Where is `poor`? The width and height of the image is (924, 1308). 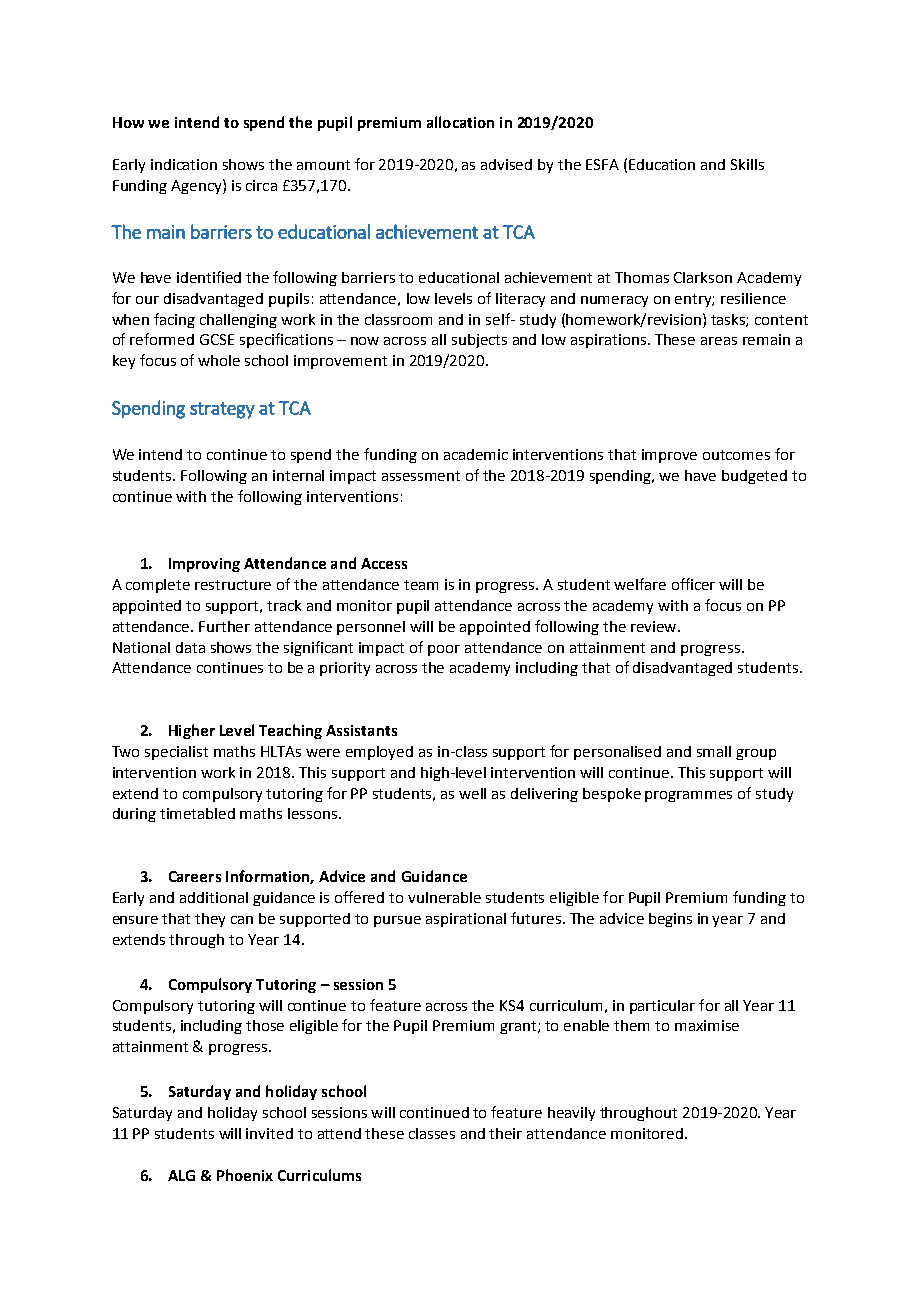
poor is located at coordinates (444, 650).
